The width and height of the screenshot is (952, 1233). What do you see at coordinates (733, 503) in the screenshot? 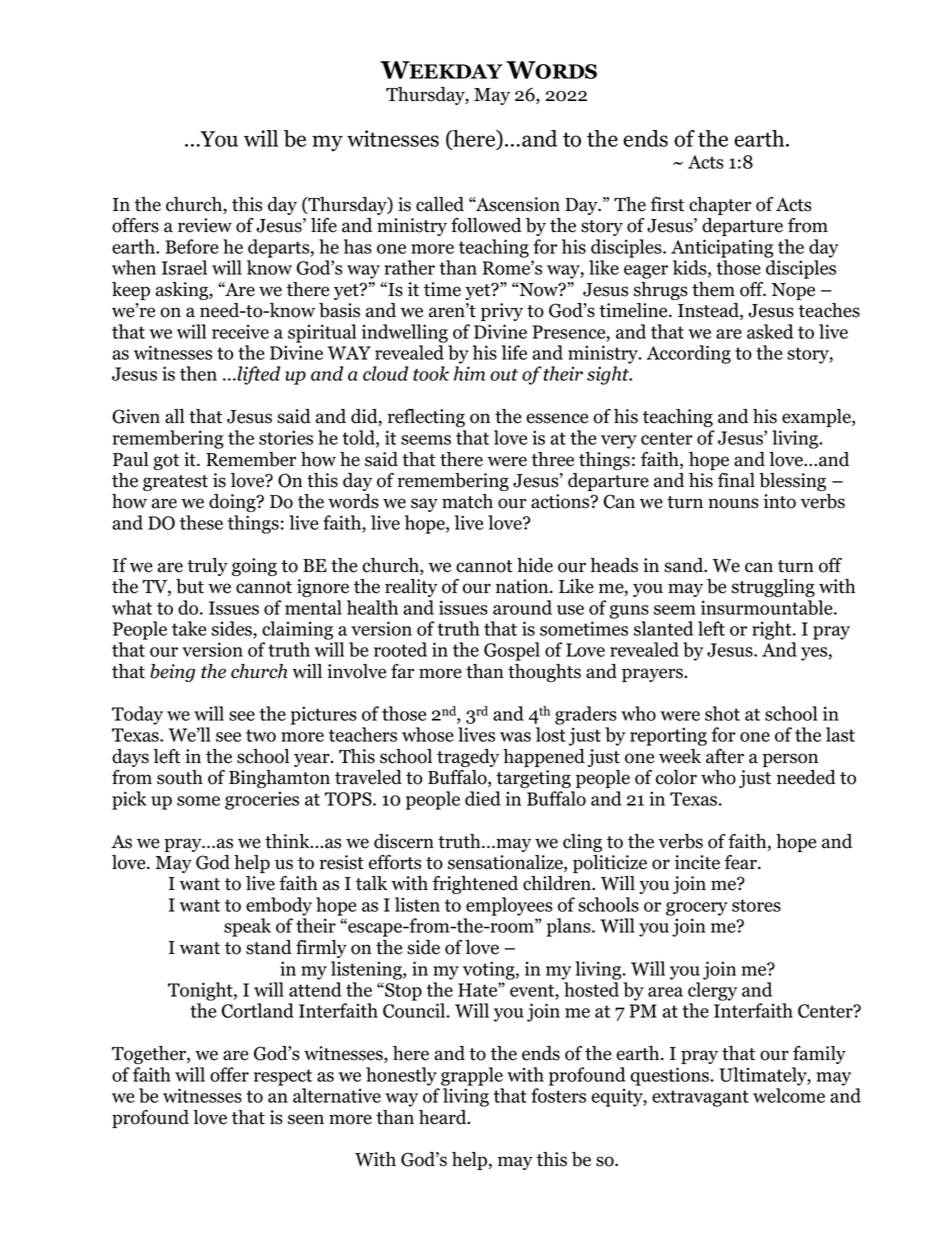
I see `nouns` at bounding box center [733, 503].
